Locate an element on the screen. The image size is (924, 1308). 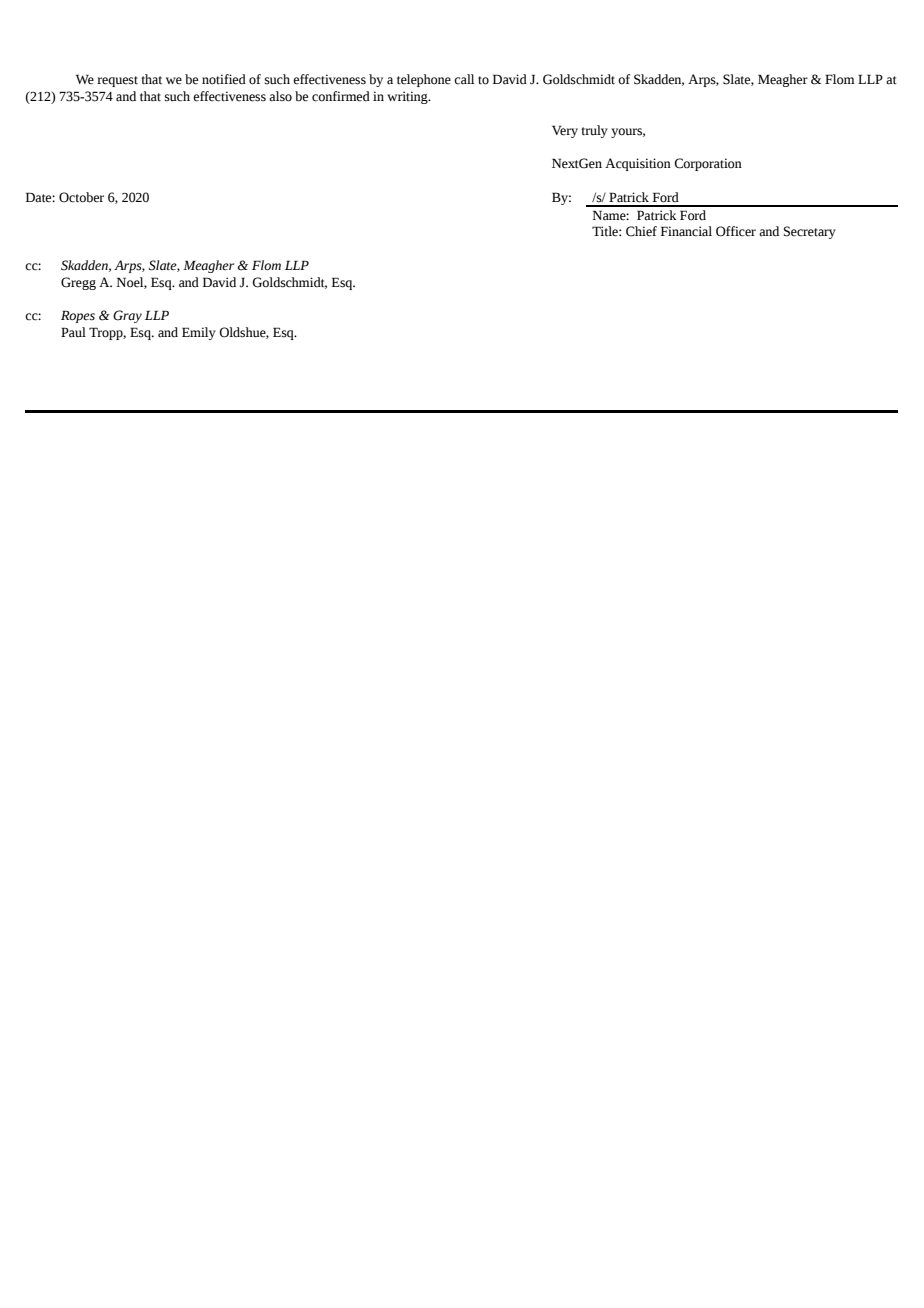
Secretary is located at coordinates (810, 232).
